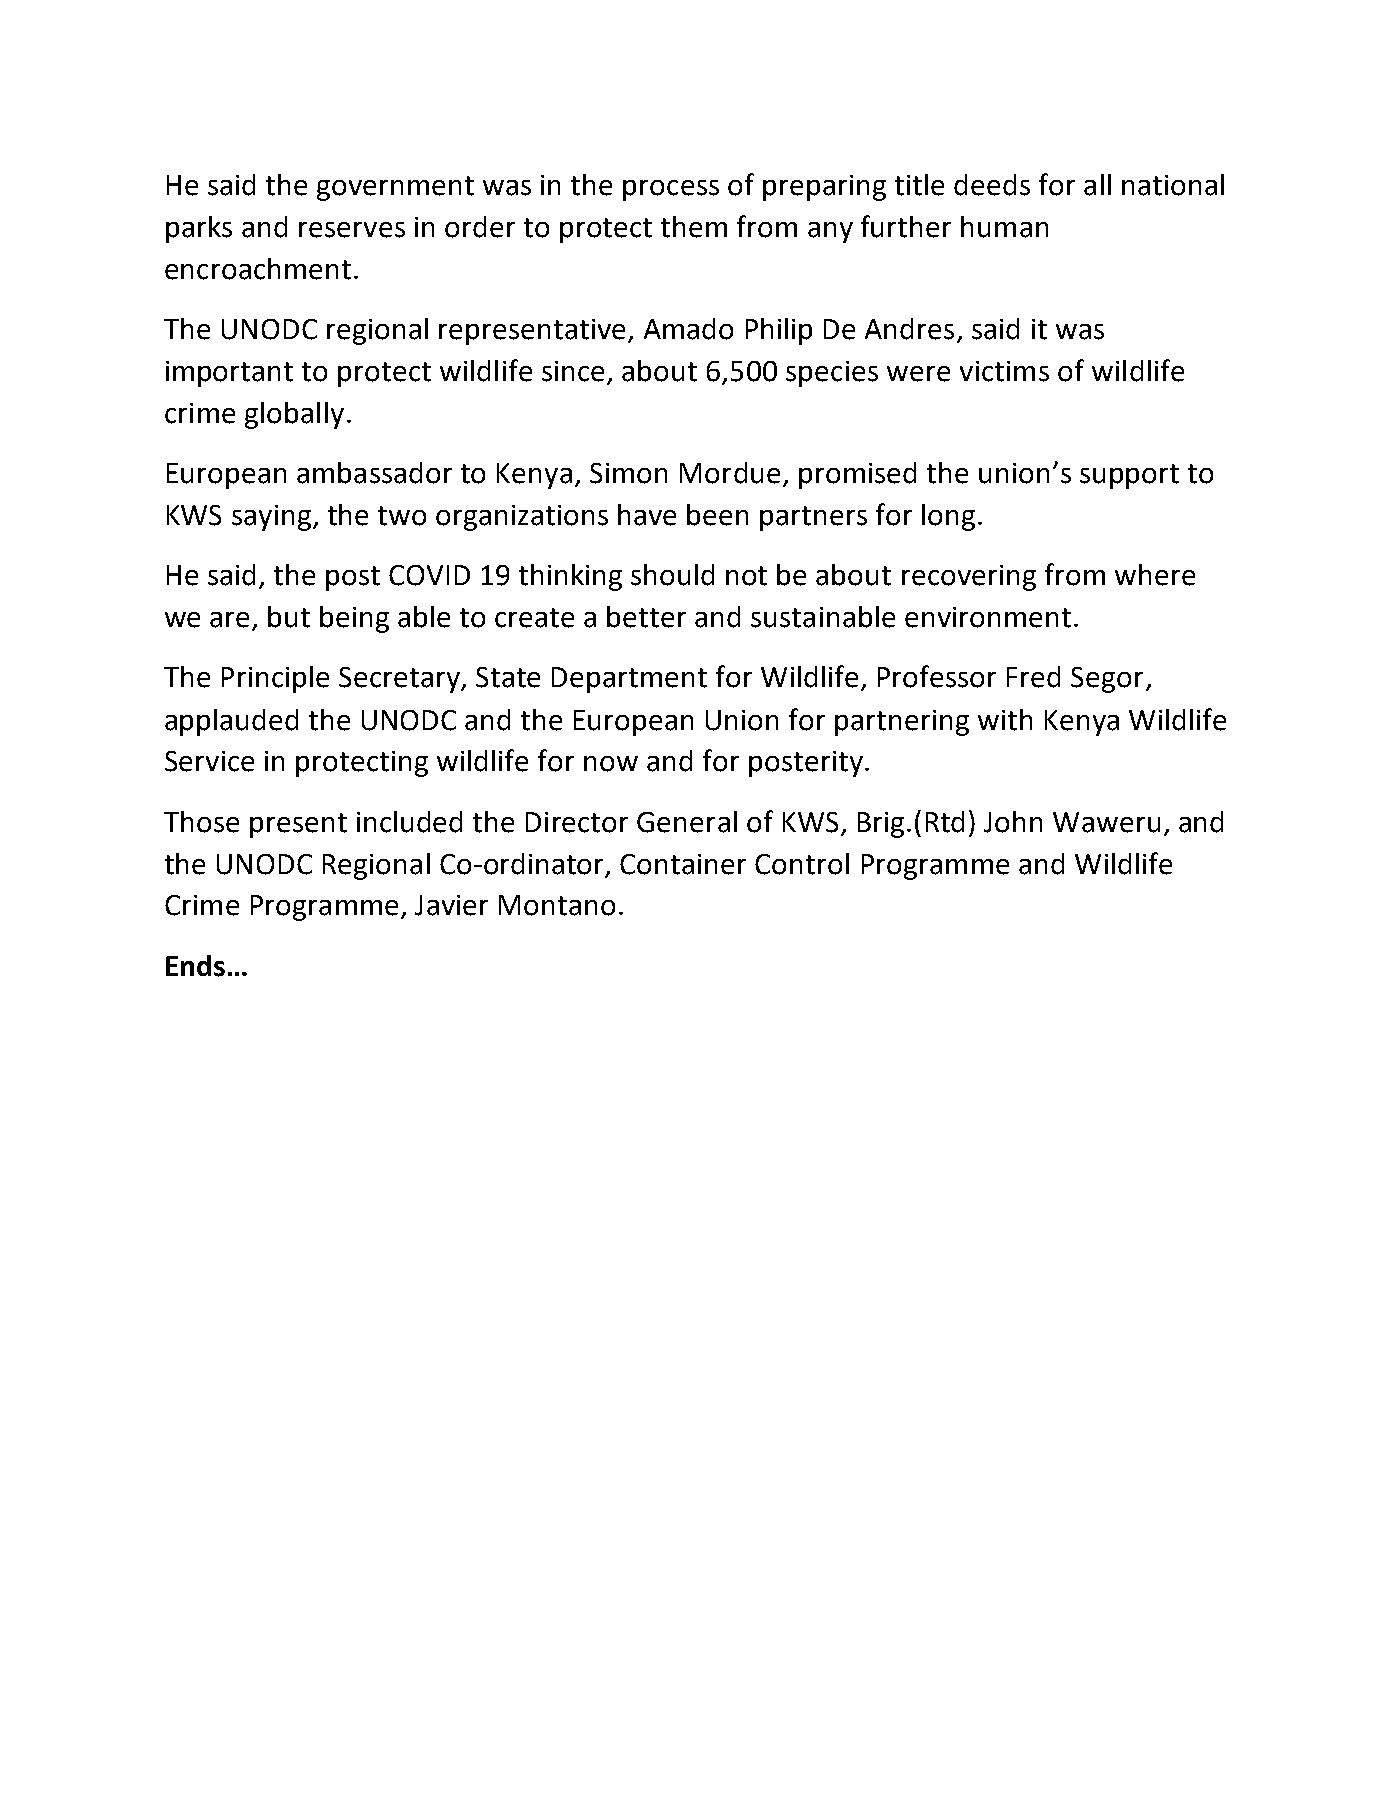 This page has width=1393, height=1802. I want to click on Fred, so click(1033, 677).
